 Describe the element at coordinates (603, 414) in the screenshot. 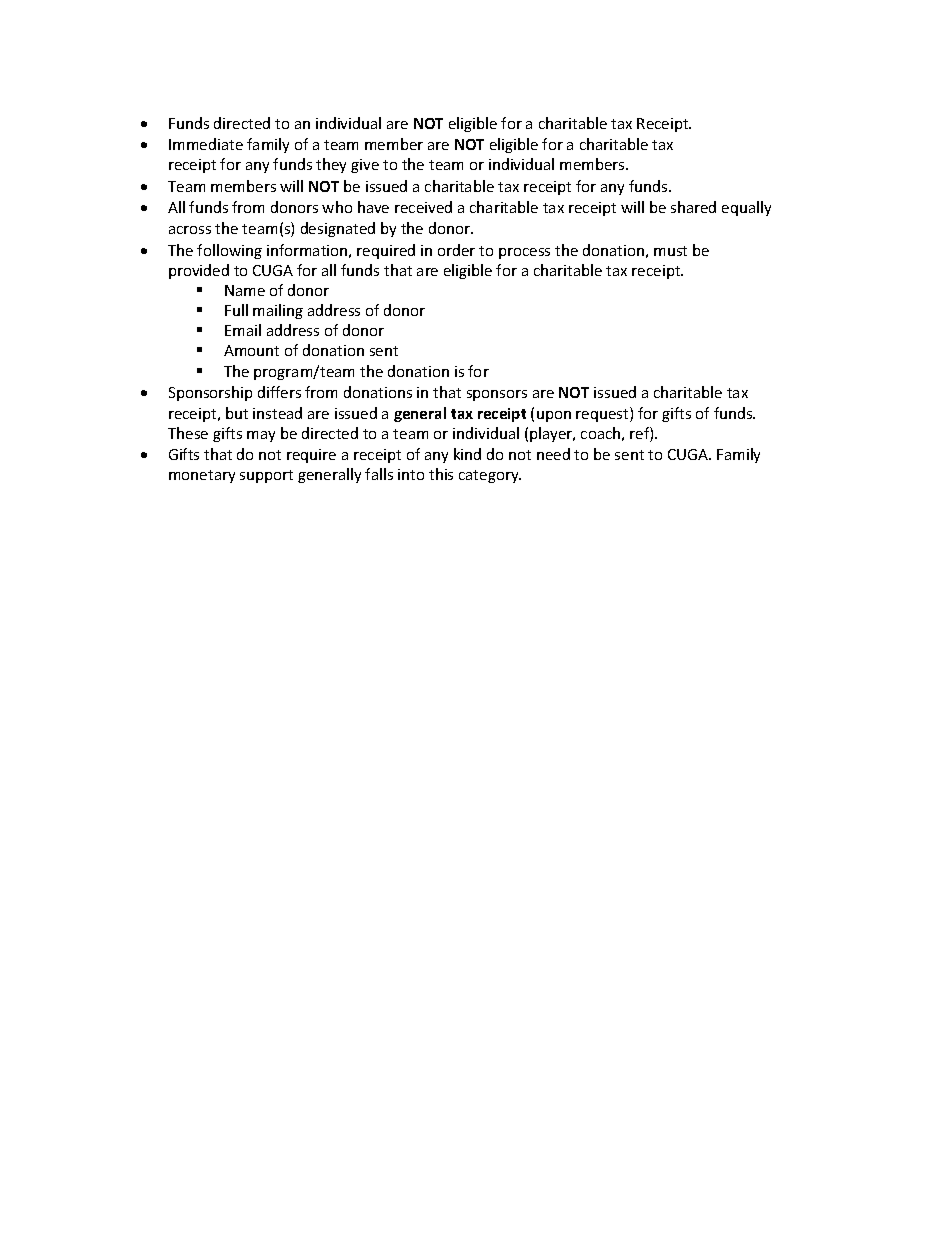

I see `request` at that location.
